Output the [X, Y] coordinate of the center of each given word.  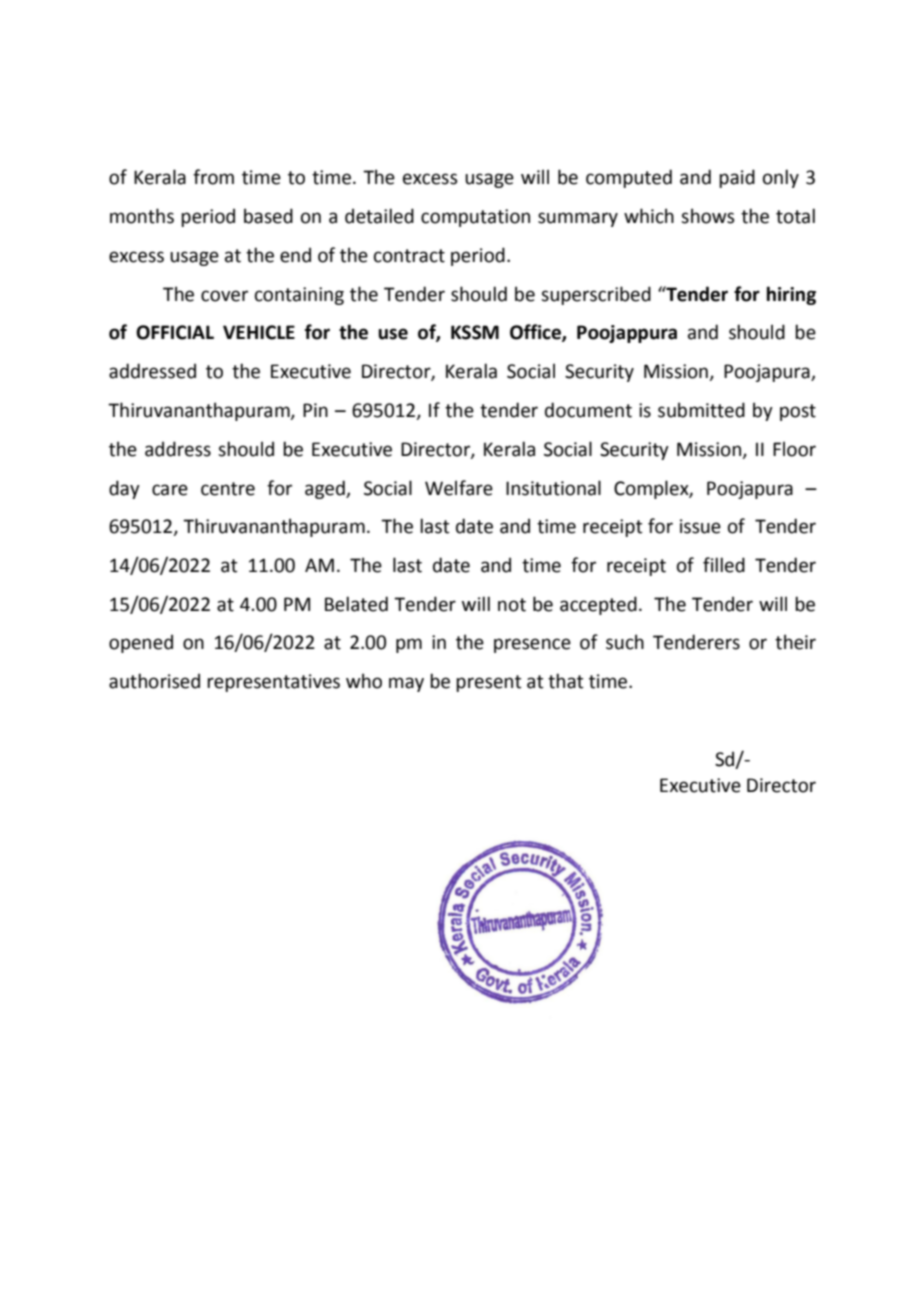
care [170, 490]
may [406, 684]
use [393, 334]
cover [224, 296]
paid [737, 178]
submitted [701, 410]
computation [475, 218]
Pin [315, 410]
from [213, 177]
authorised [154, 681]
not [512, 605]
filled [724, 565]
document [588, 410]
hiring [791, 295]
